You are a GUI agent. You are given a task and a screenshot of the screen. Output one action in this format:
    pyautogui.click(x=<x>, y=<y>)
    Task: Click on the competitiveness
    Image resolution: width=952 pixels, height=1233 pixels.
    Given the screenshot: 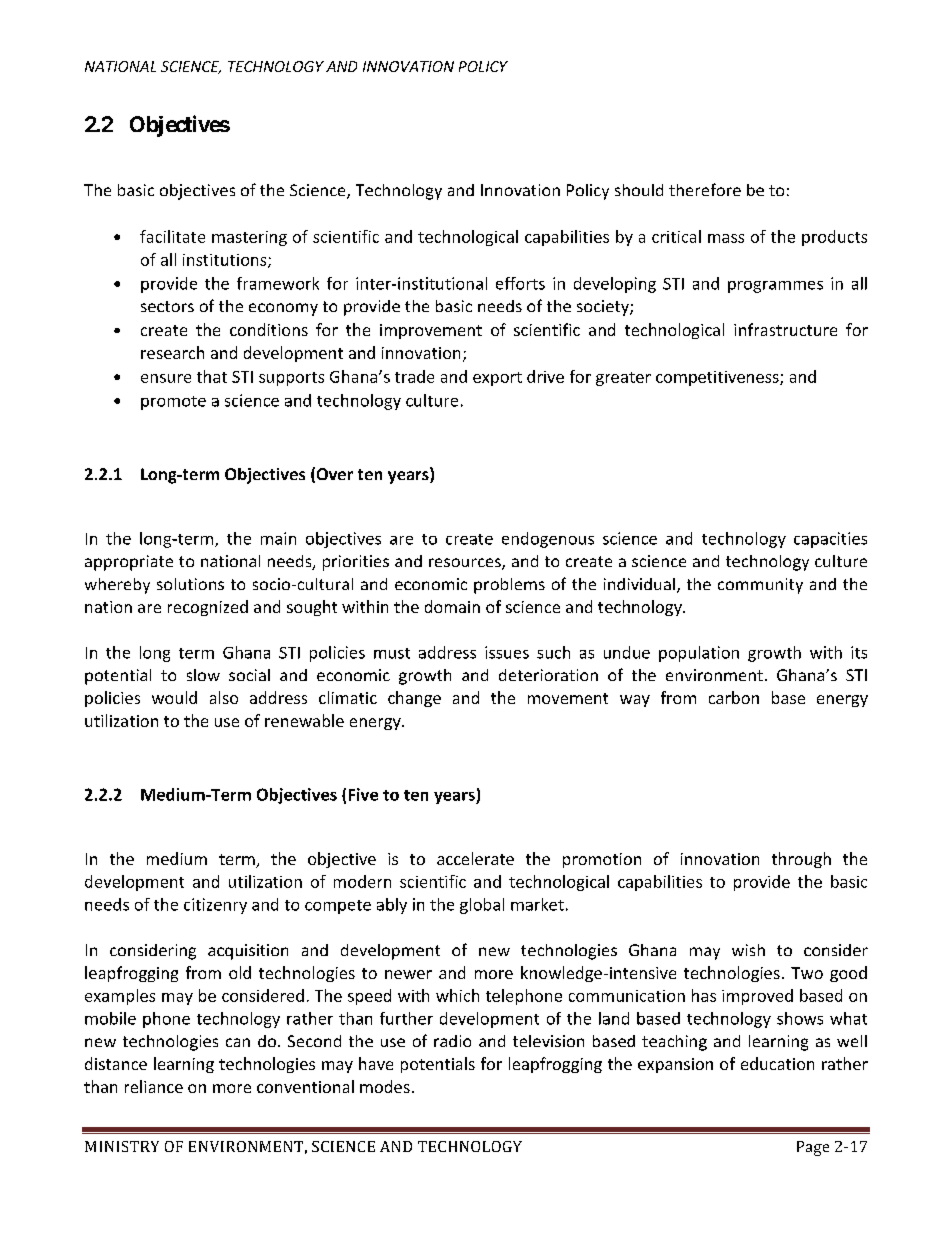 What is the action you would take?
    pyautogui.click(x=718, y=378)
